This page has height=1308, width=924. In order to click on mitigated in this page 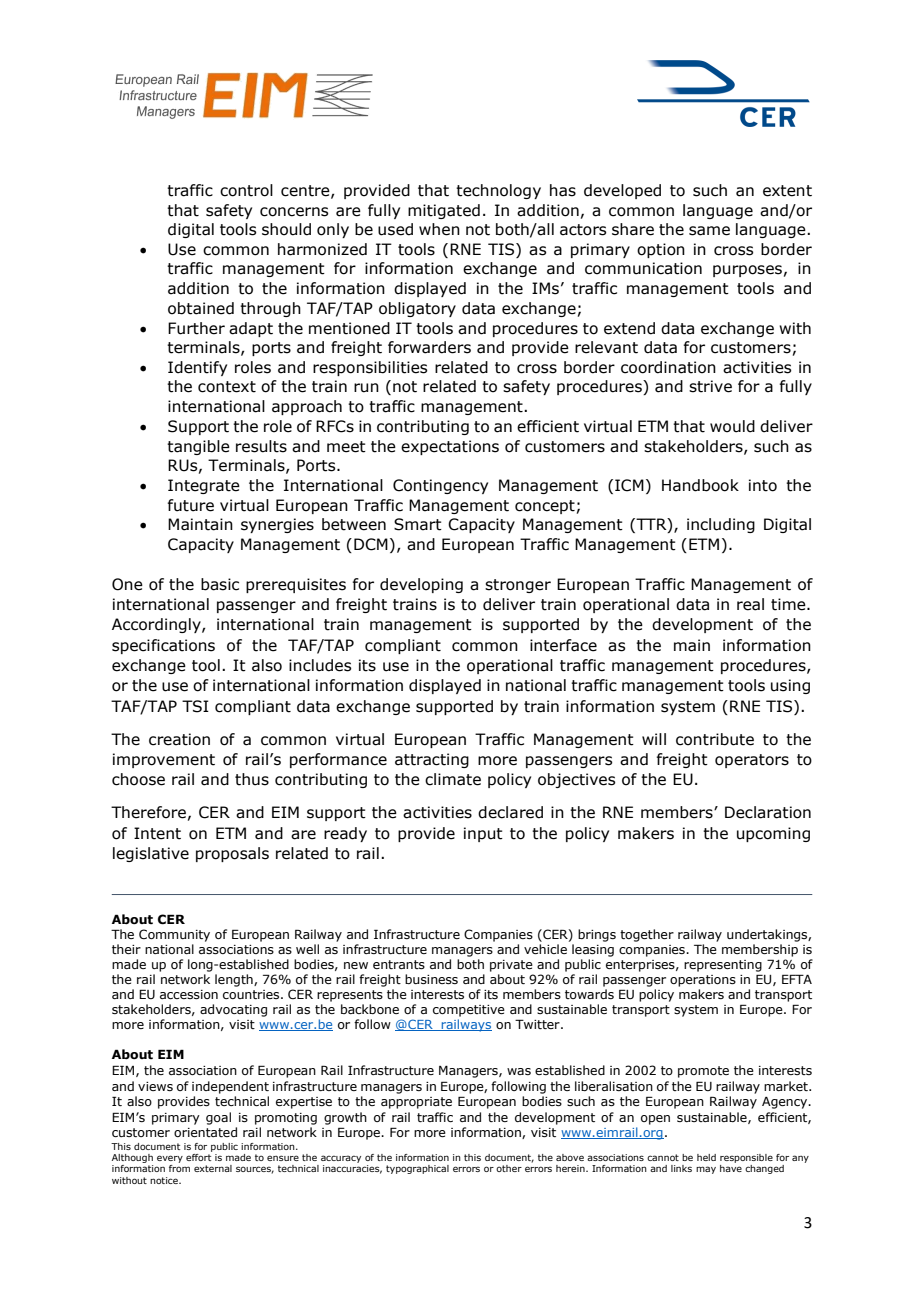, I will do `click(444, 211)`.
